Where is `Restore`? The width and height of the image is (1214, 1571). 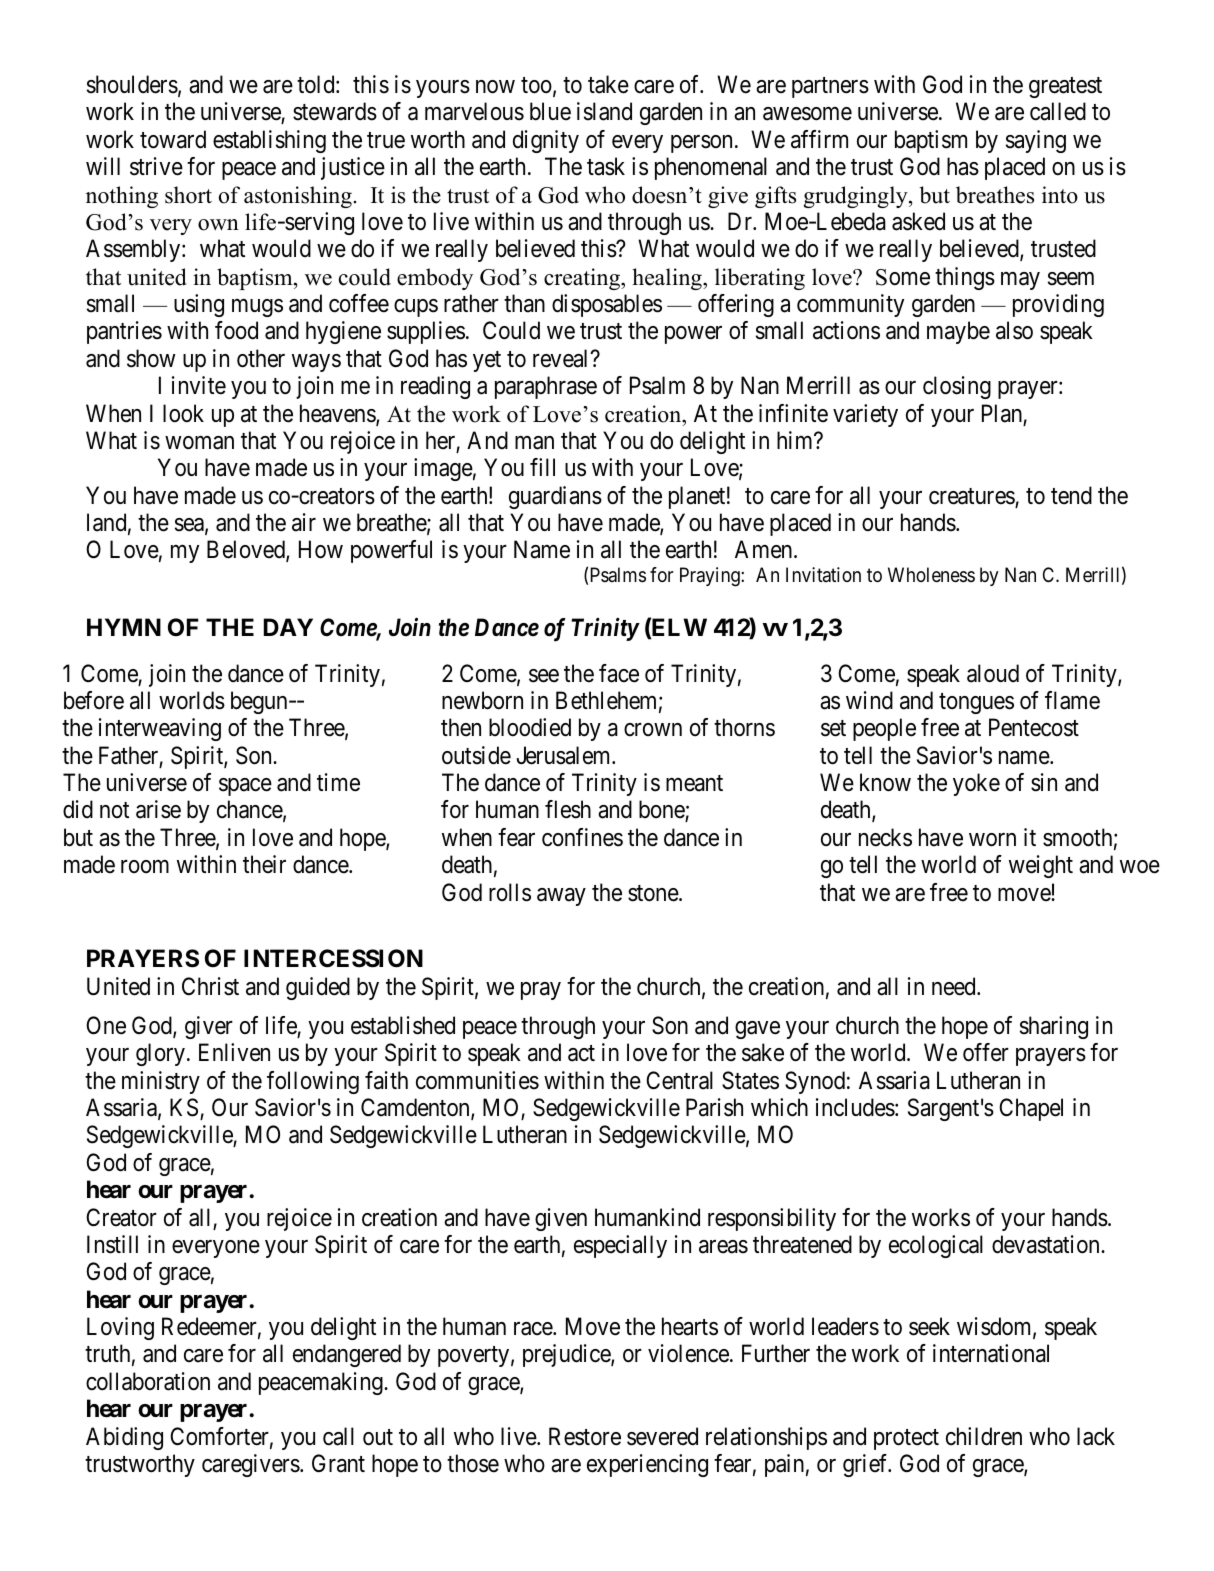 Restore is located at coordinates (585, 1436).
